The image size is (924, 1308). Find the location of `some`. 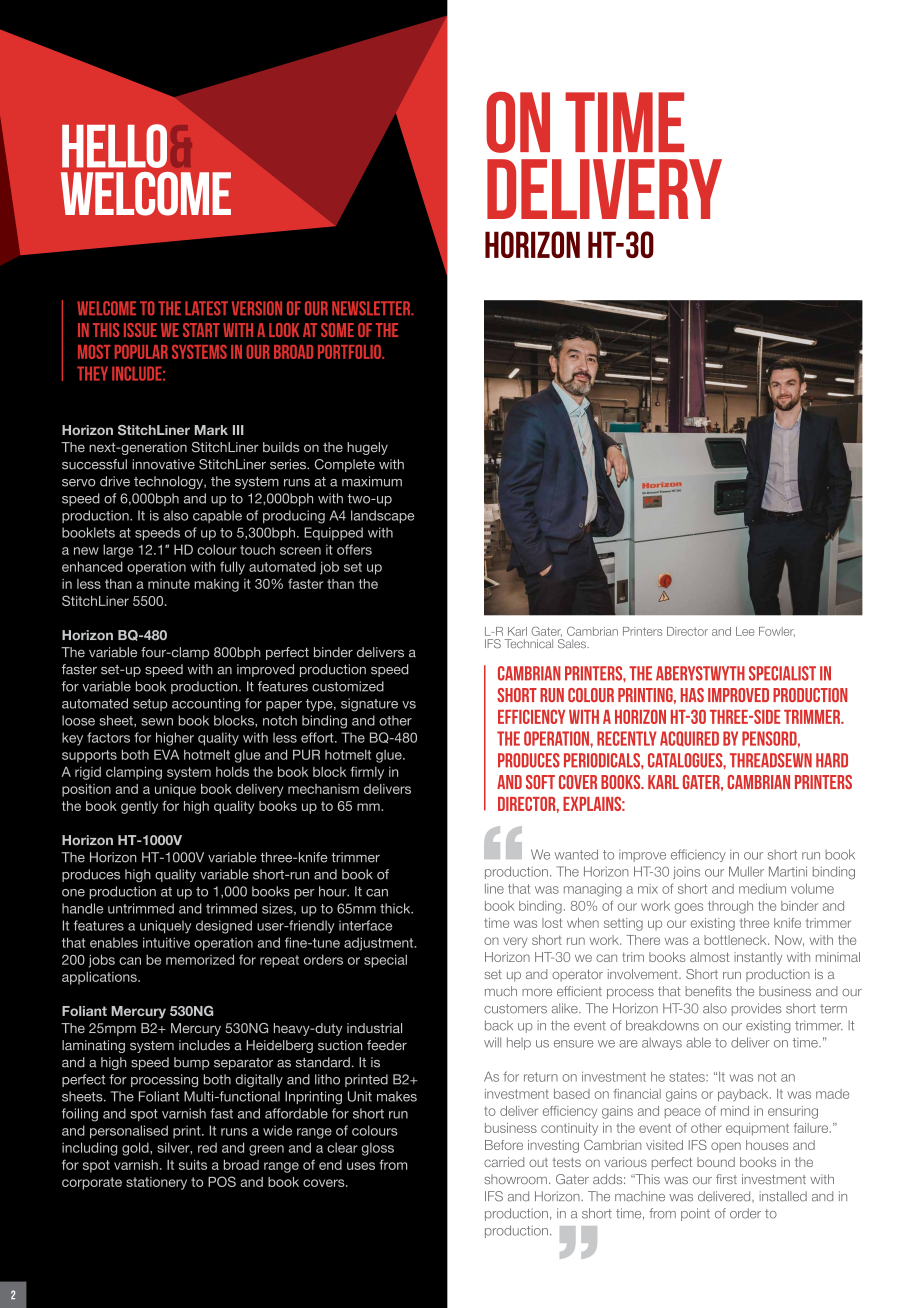

some is located at coordinates (337, 330).
